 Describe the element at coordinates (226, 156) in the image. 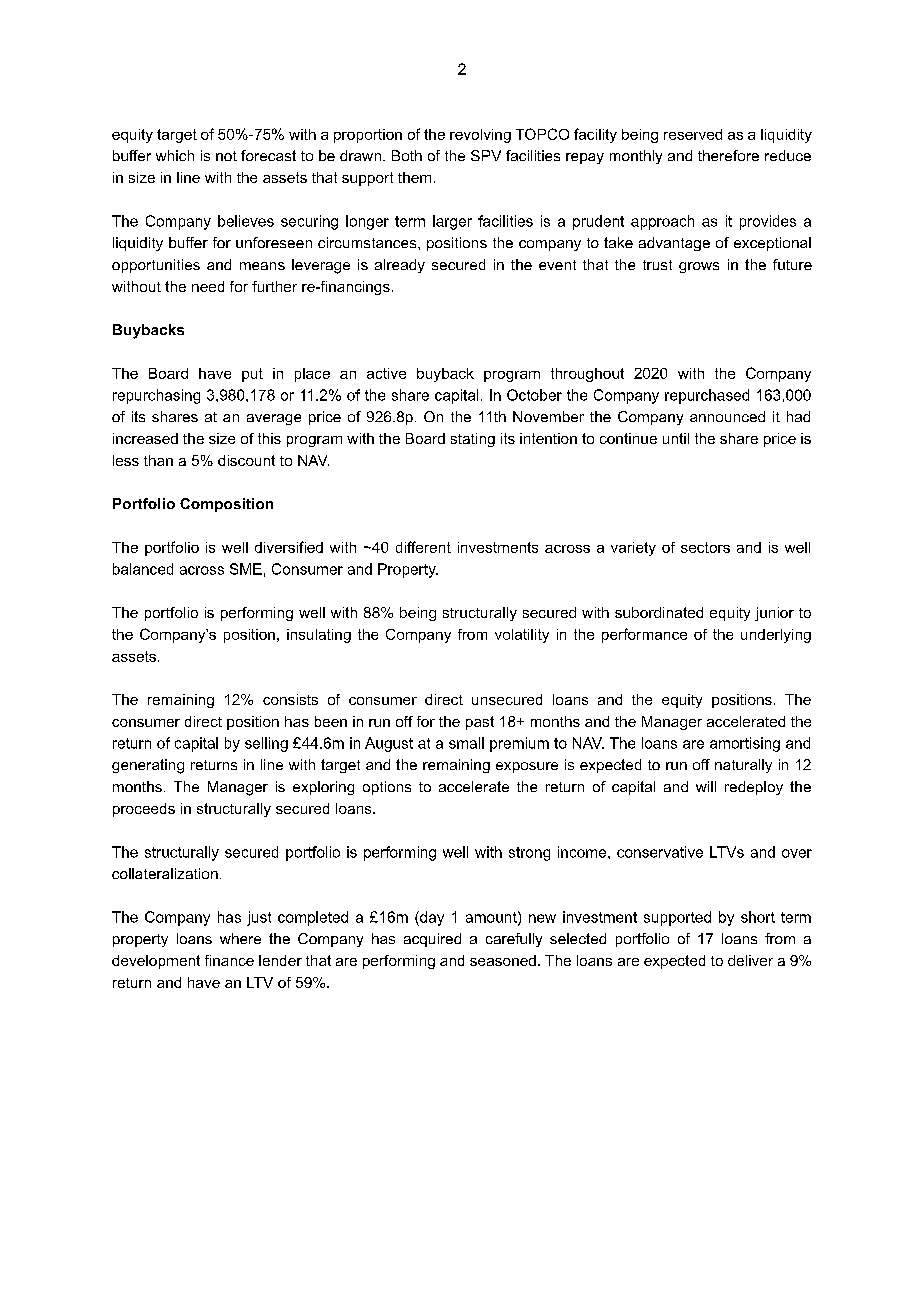

I see `not` at that location.
